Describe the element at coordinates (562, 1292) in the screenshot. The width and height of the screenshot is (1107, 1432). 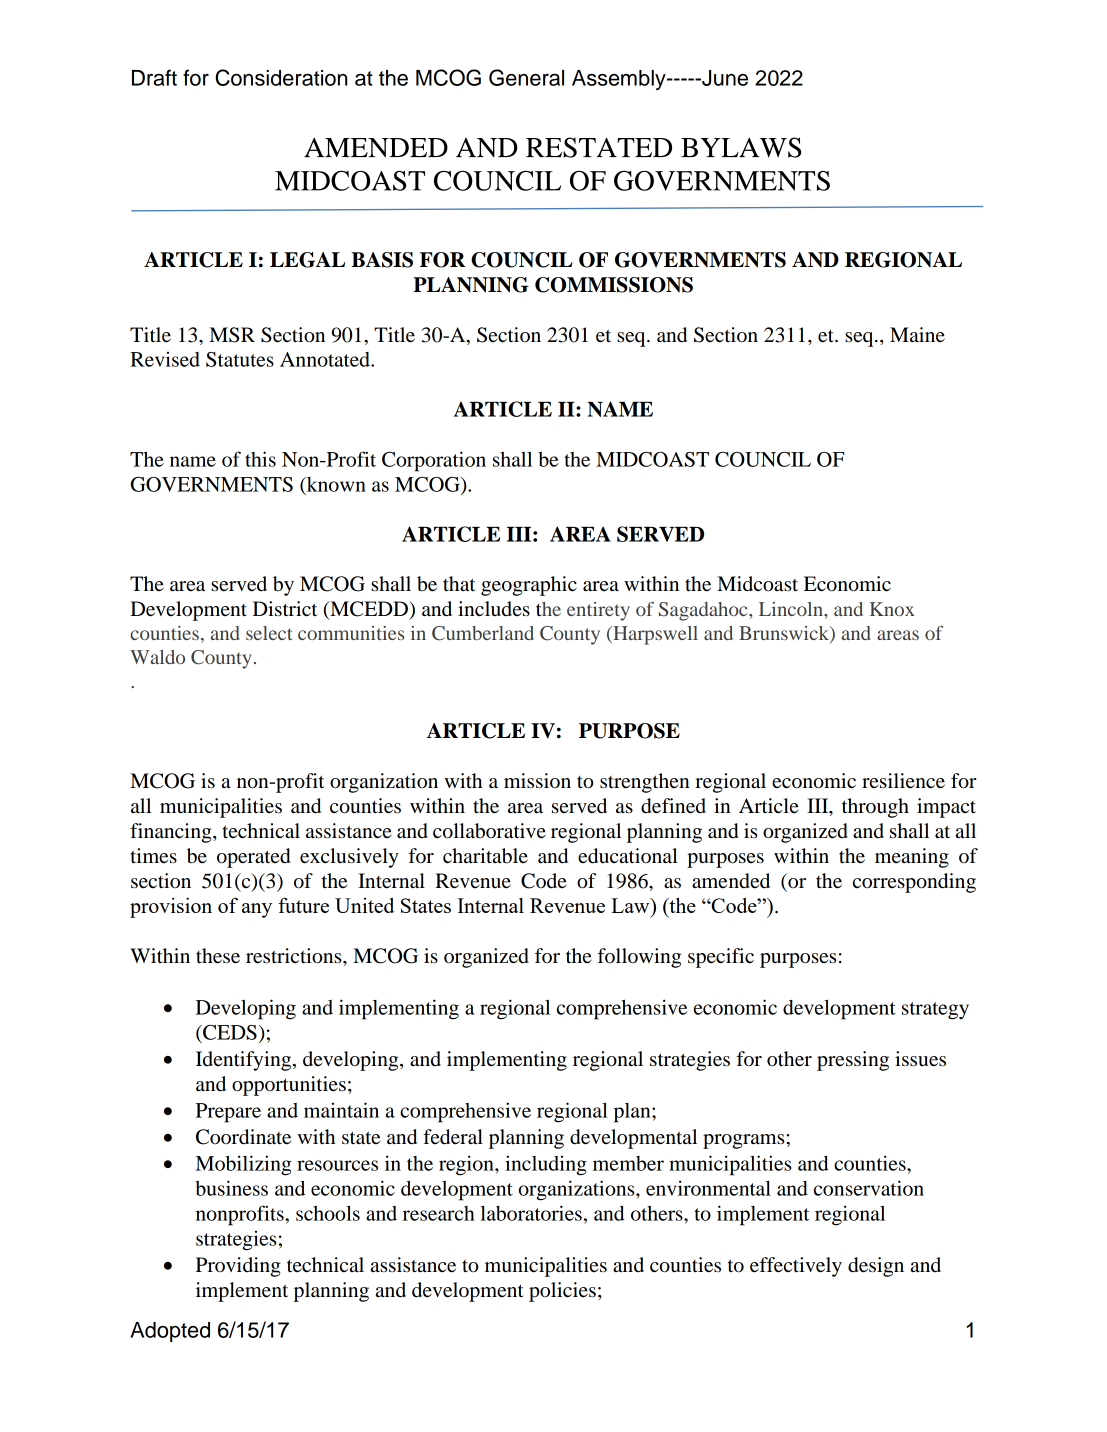
I see `policies` at that location.
